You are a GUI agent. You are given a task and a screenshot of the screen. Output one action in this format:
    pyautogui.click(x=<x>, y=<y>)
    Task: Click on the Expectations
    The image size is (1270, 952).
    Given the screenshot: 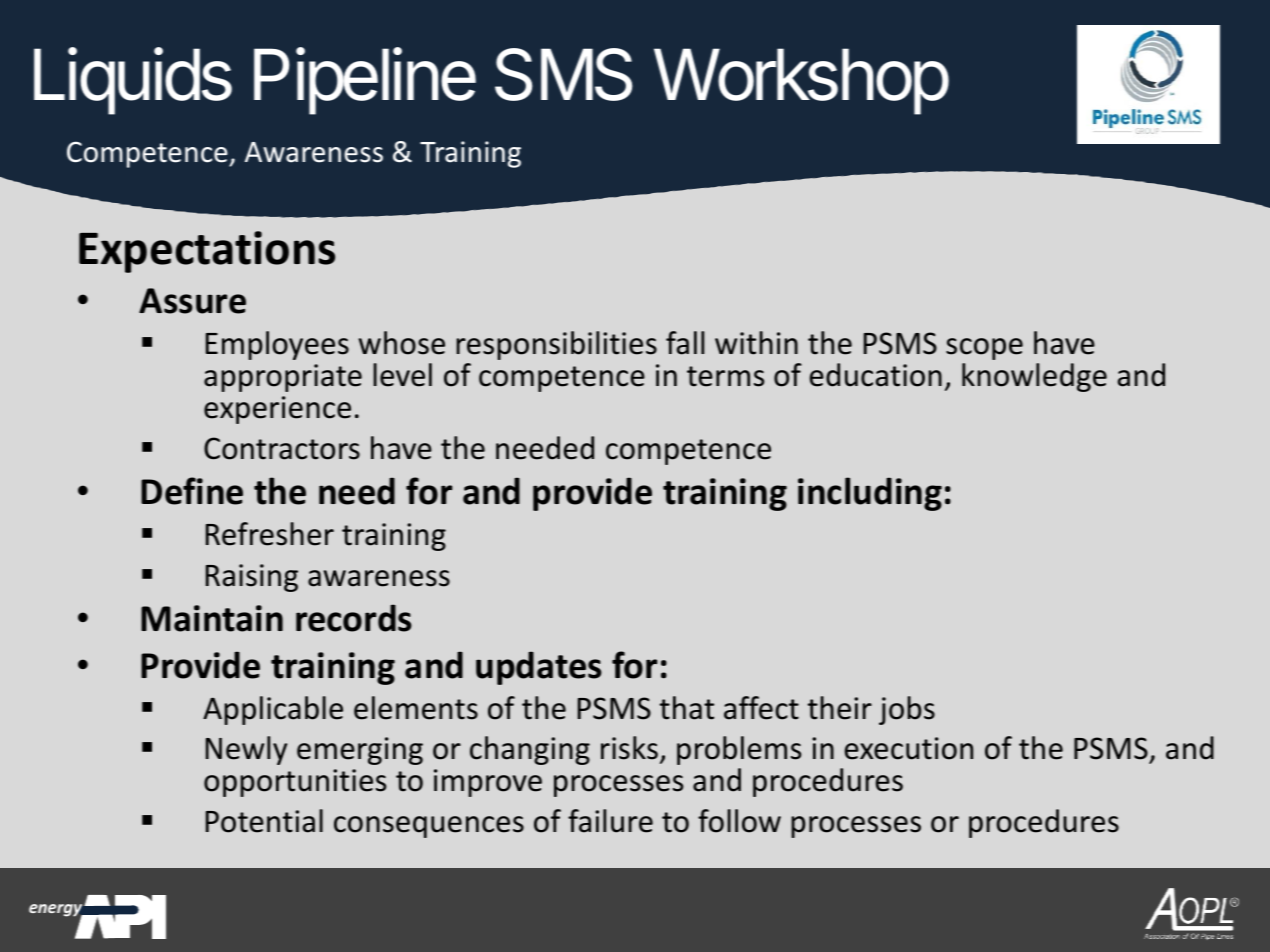 What is the action you would take?
    pyautogui.click(x=207, y=252)
